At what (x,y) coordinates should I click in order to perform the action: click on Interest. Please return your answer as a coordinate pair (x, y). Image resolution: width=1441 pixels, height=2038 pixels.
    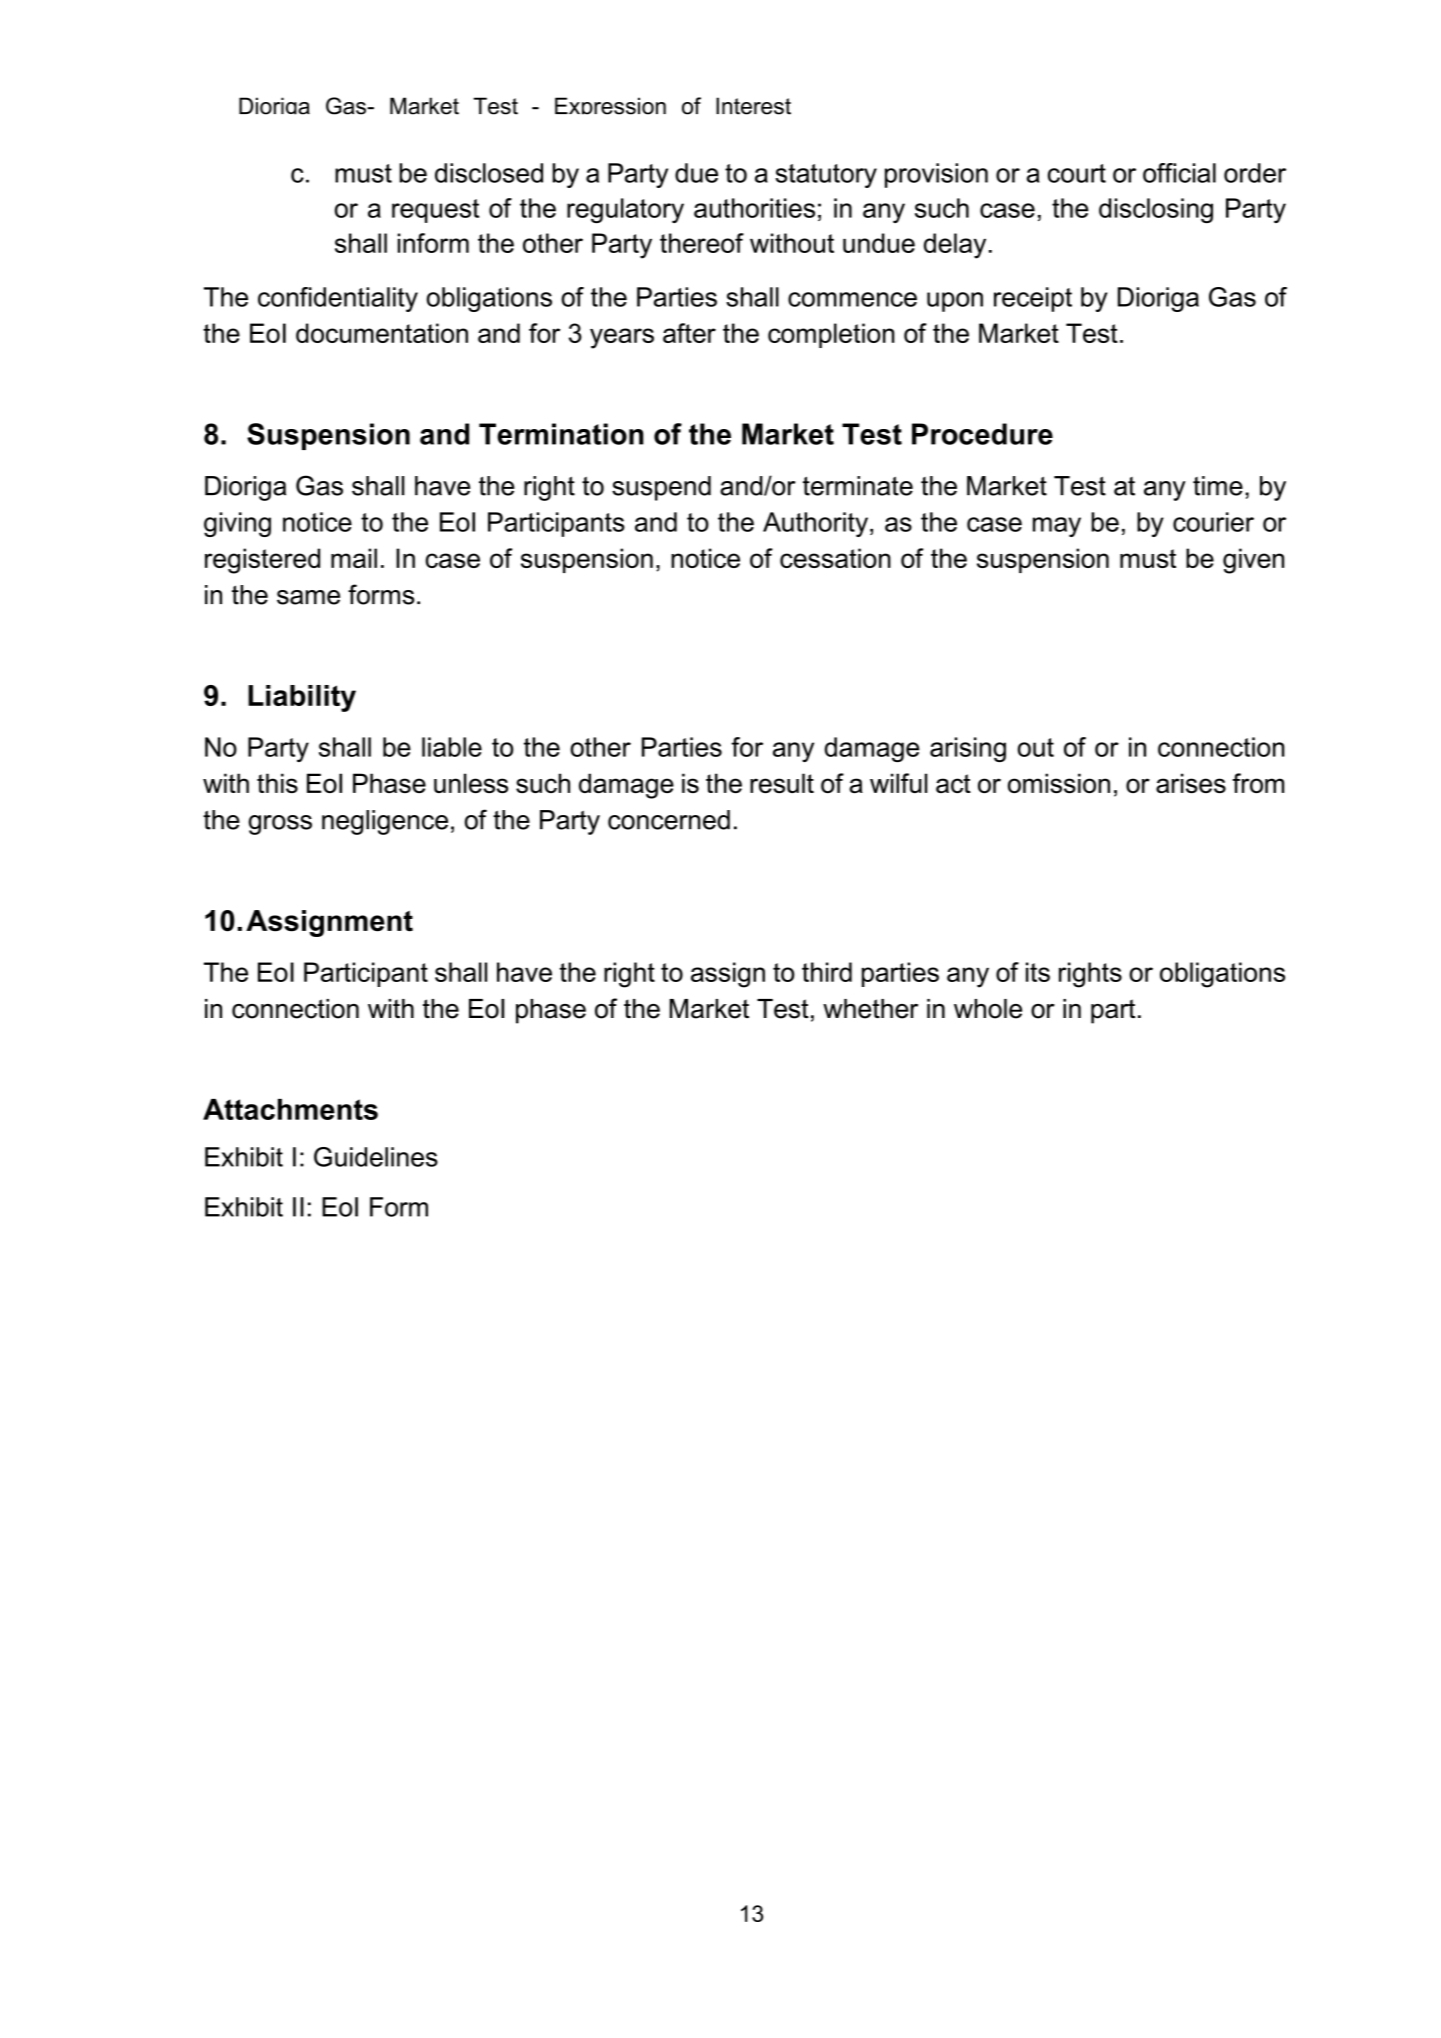
    Looking at the image, I should click on (753, 106).
